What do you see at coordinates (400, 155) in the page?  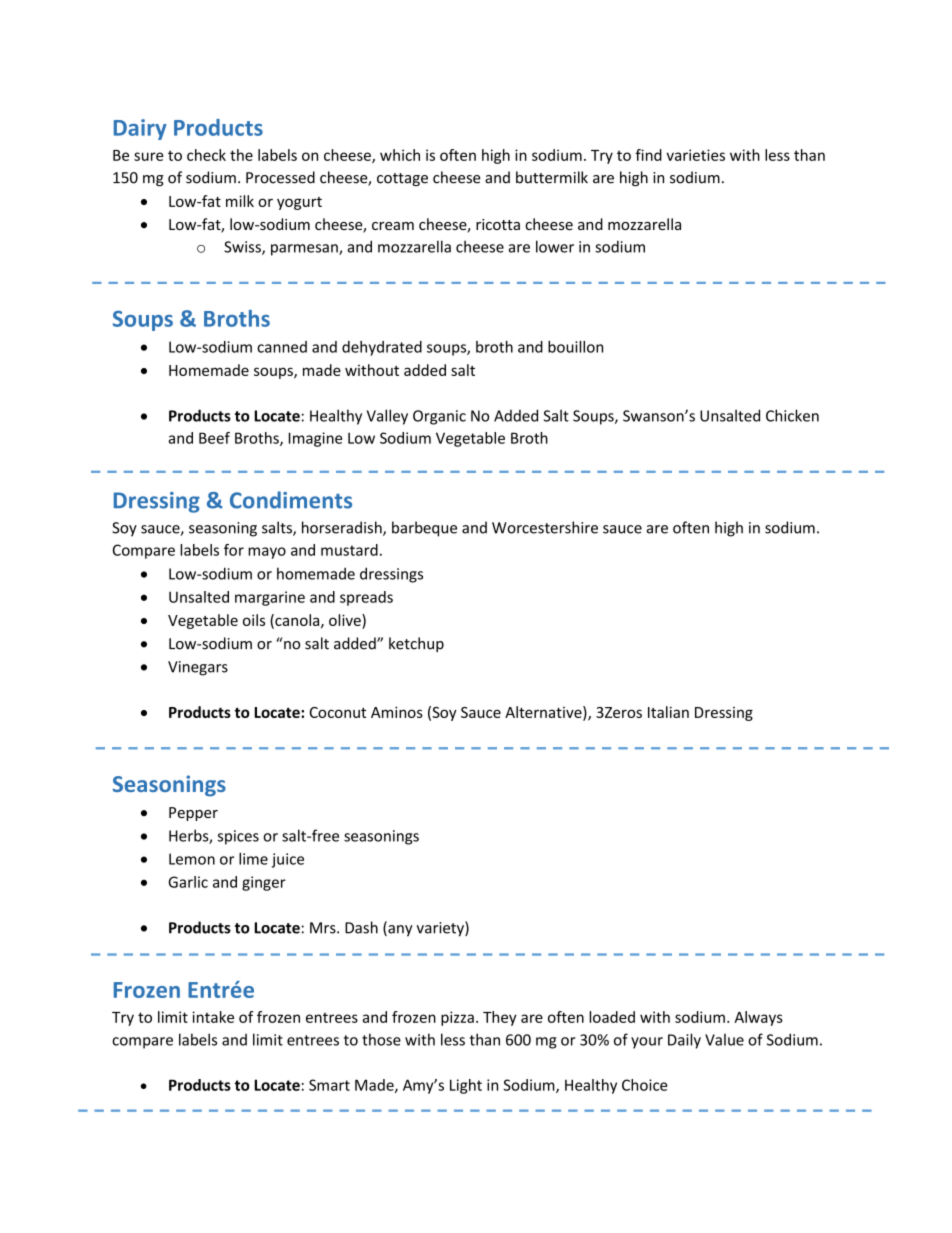 I see `which` at bounding box center [400, 155].
